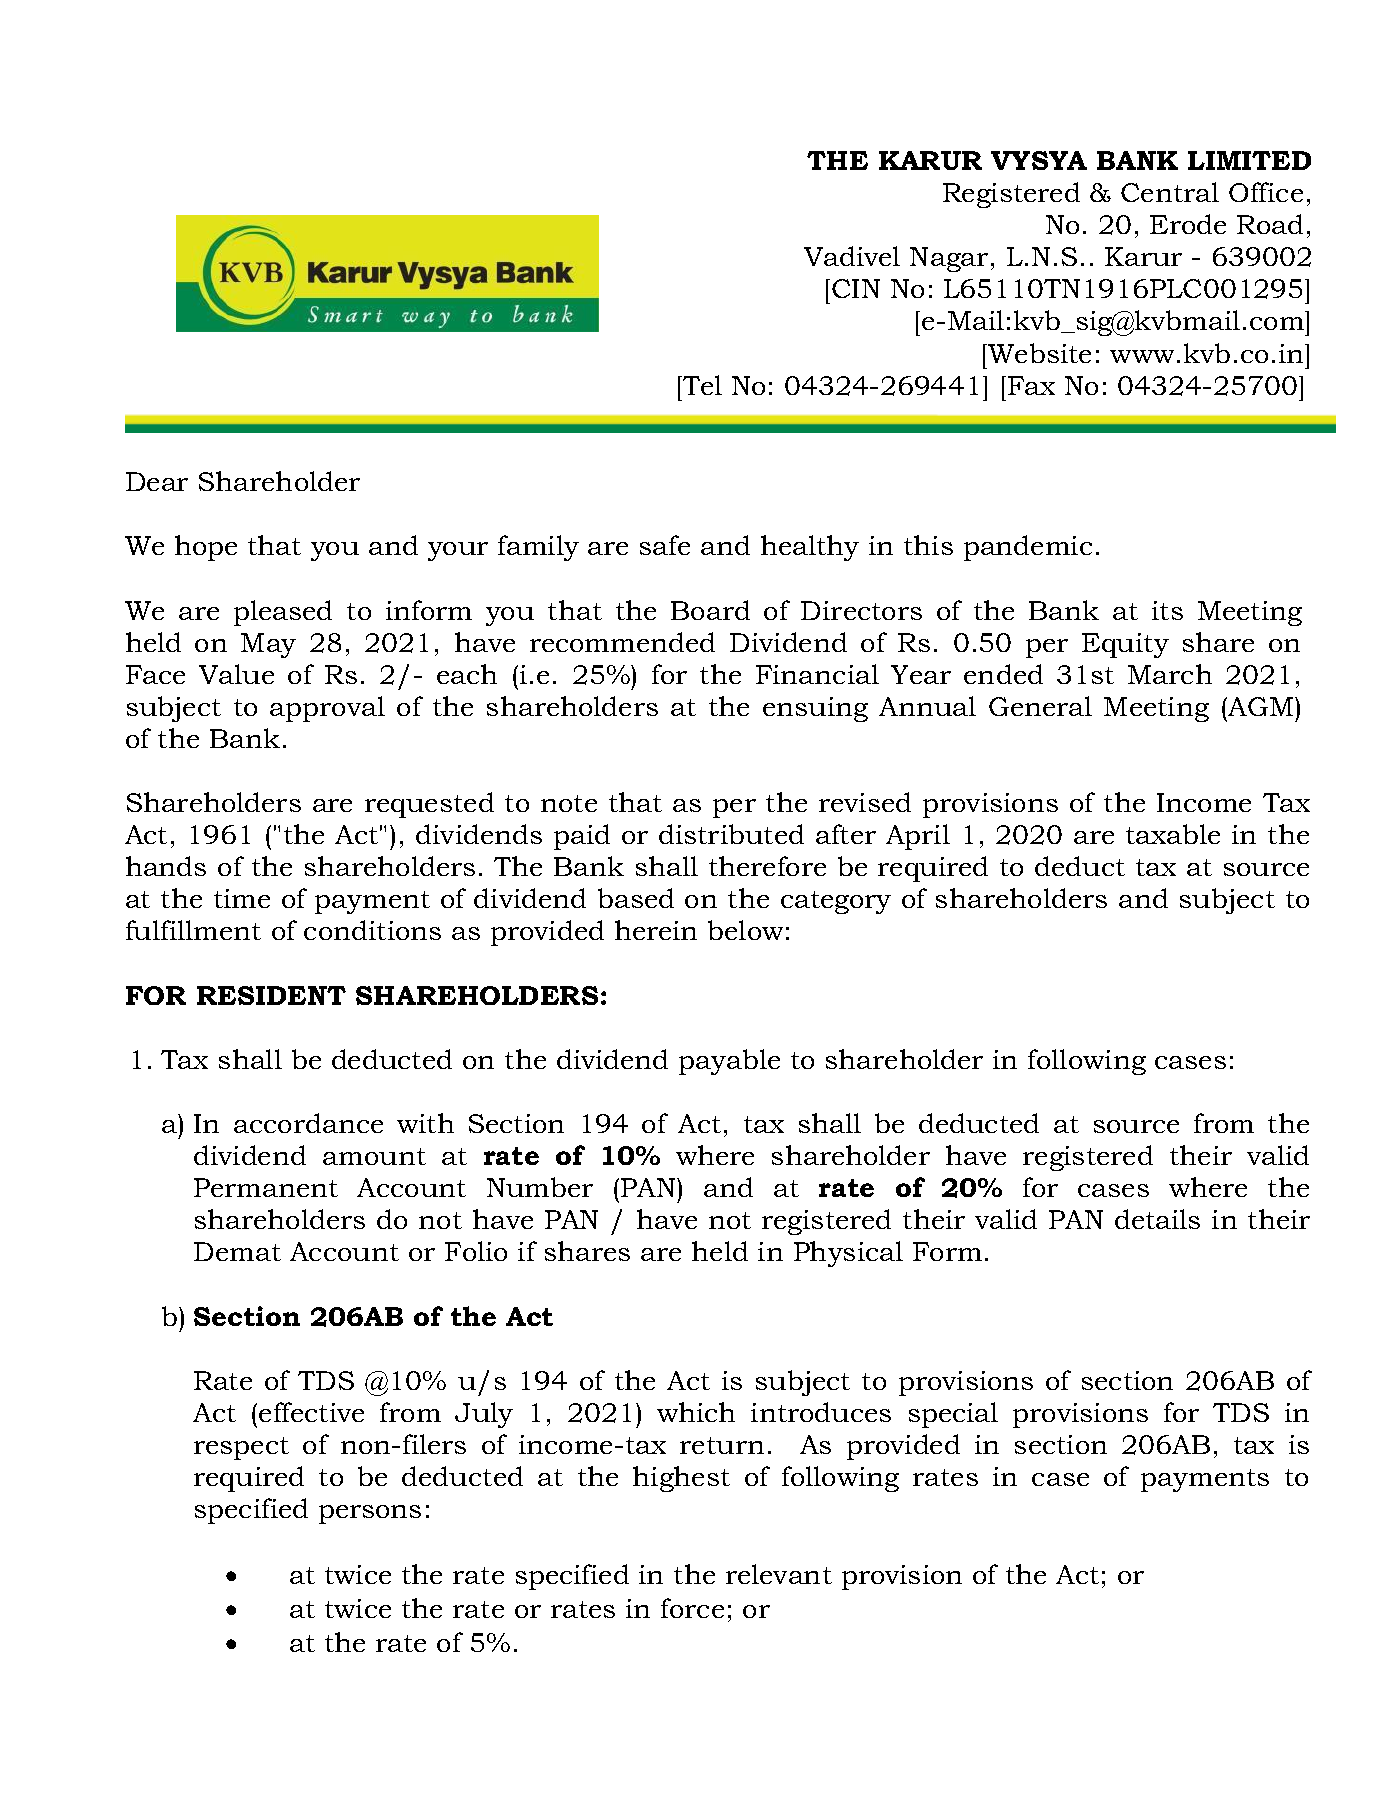  I want to click on Permanent, so click(266, 1187).
